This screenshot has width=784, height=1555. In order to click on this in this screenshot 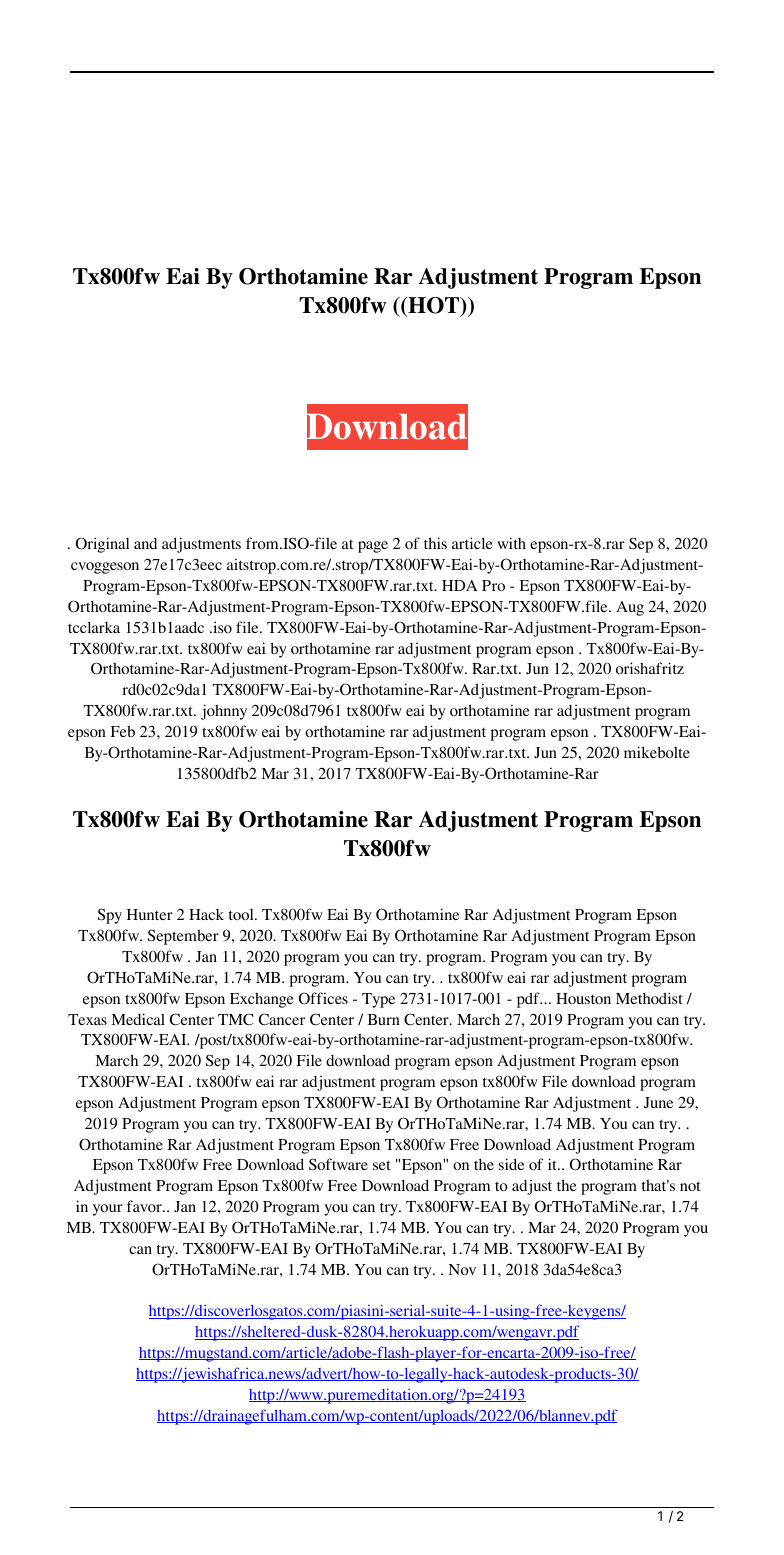, I will do `click(435, 543)`.
